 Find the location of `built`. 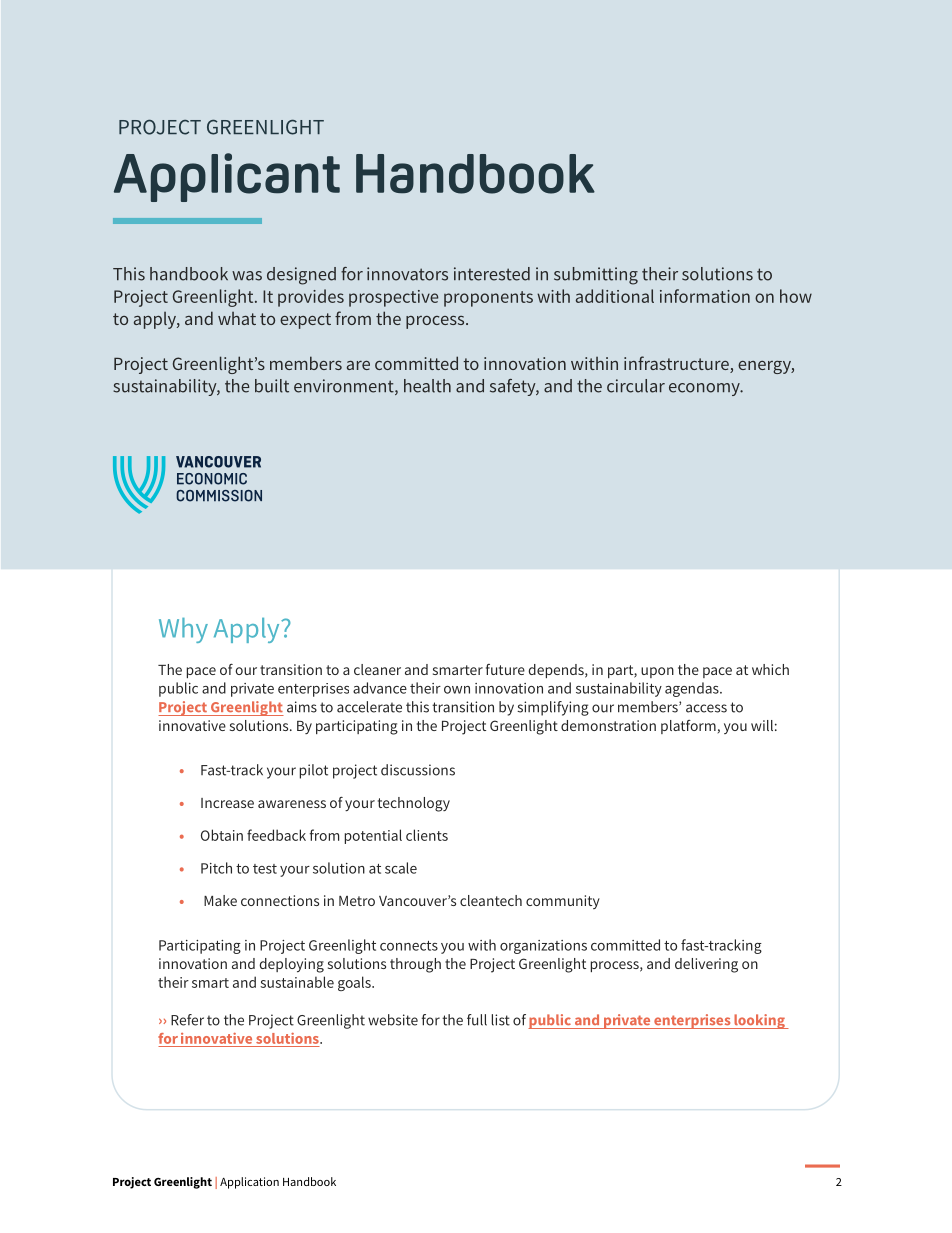

built is located at coordinates (272, 386).
